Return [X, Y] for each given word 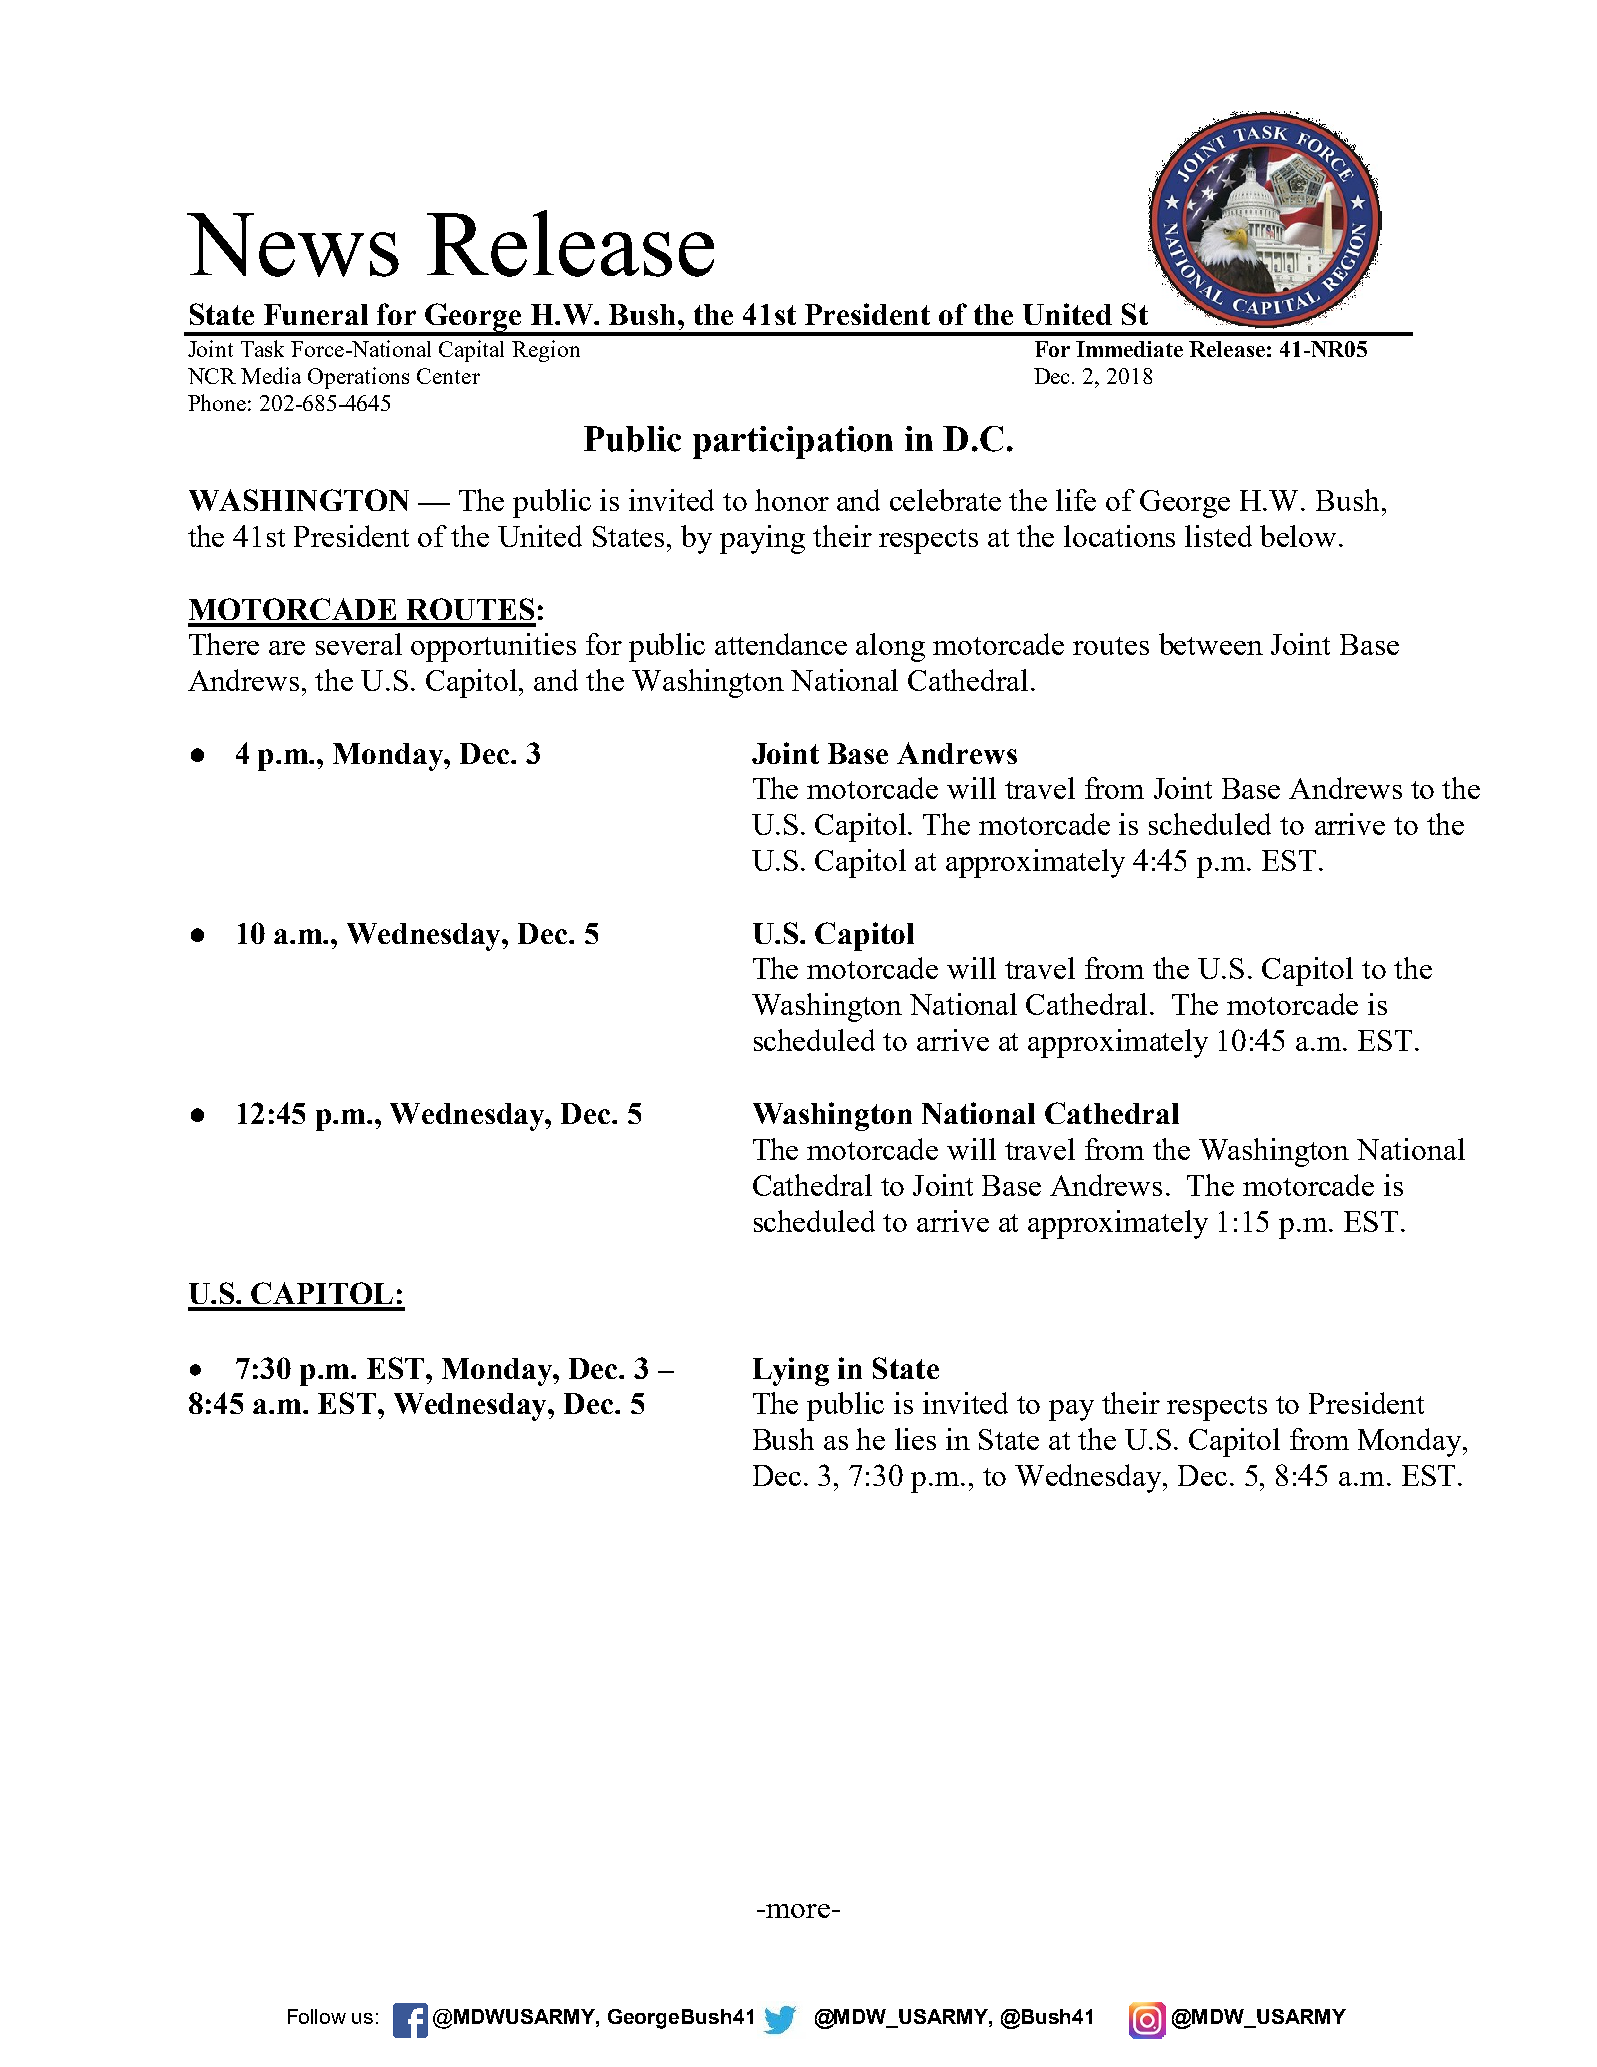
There [224, 644]
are [287, 648]
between [1211, 644]
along [890, 647]
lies [915, 1439]
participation [793, 442]
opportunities [493, 647]
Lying [791, 1371]
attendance [781, 644]
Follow [317, 2016]
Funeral [316, 314]
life [1076, 500]
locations [1119, 536]
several [359, 644]
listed [1218, 536]
